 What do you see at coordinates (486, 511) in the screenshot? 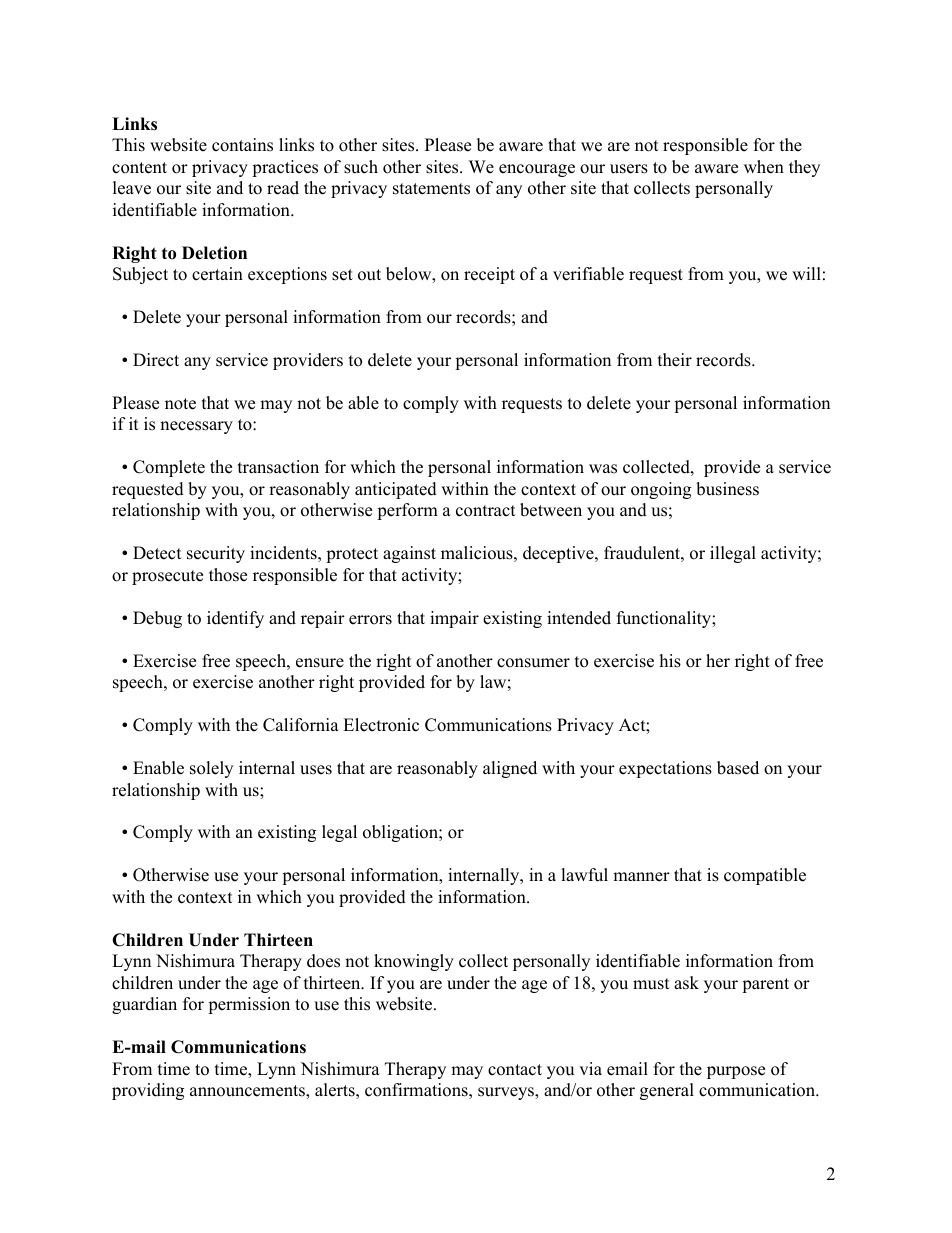
I see `contract` at bounding box center [486, 511].
